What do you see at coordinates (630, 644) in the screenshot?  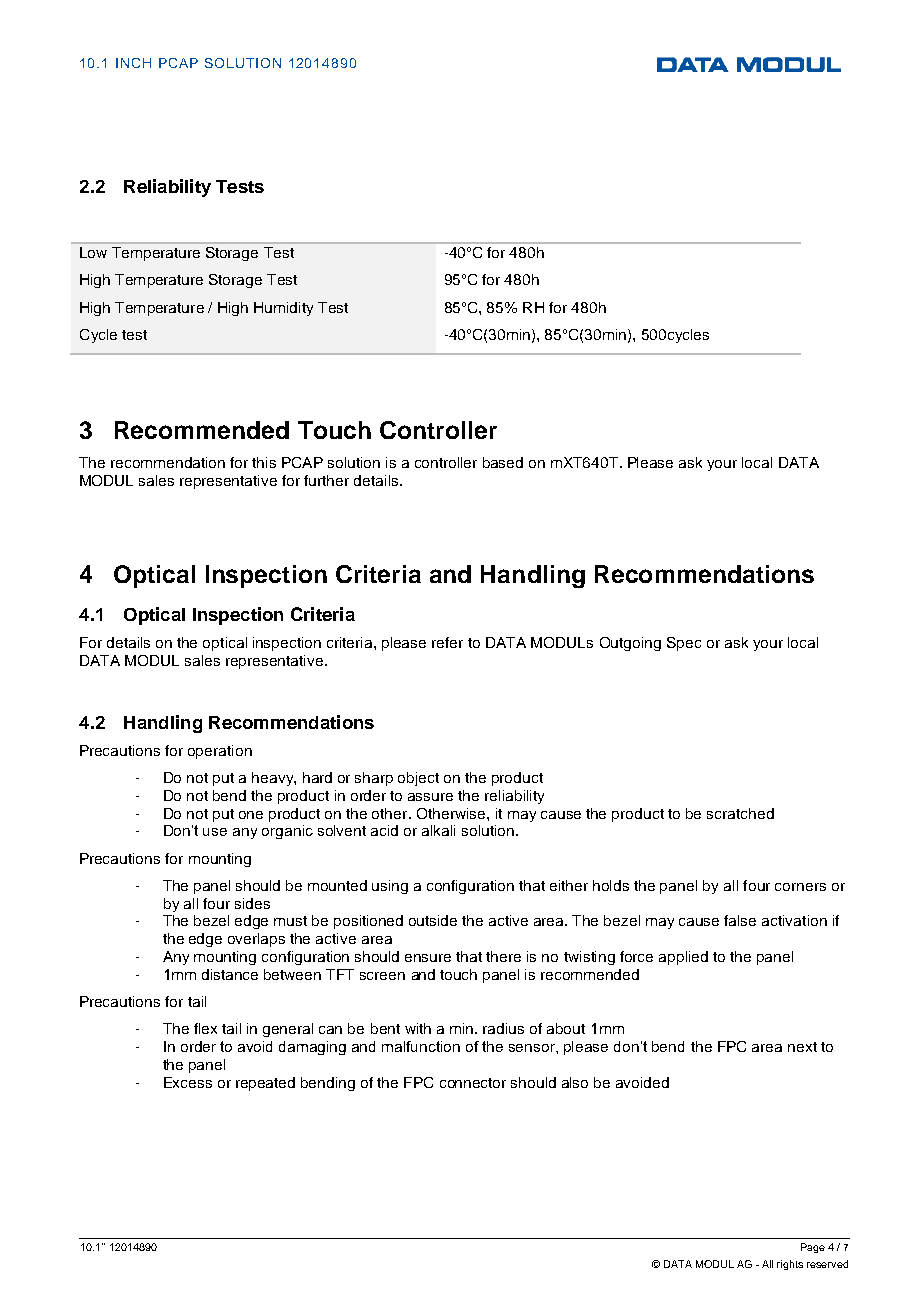 I see `Outgoing` at bounding box center [630, 644].
